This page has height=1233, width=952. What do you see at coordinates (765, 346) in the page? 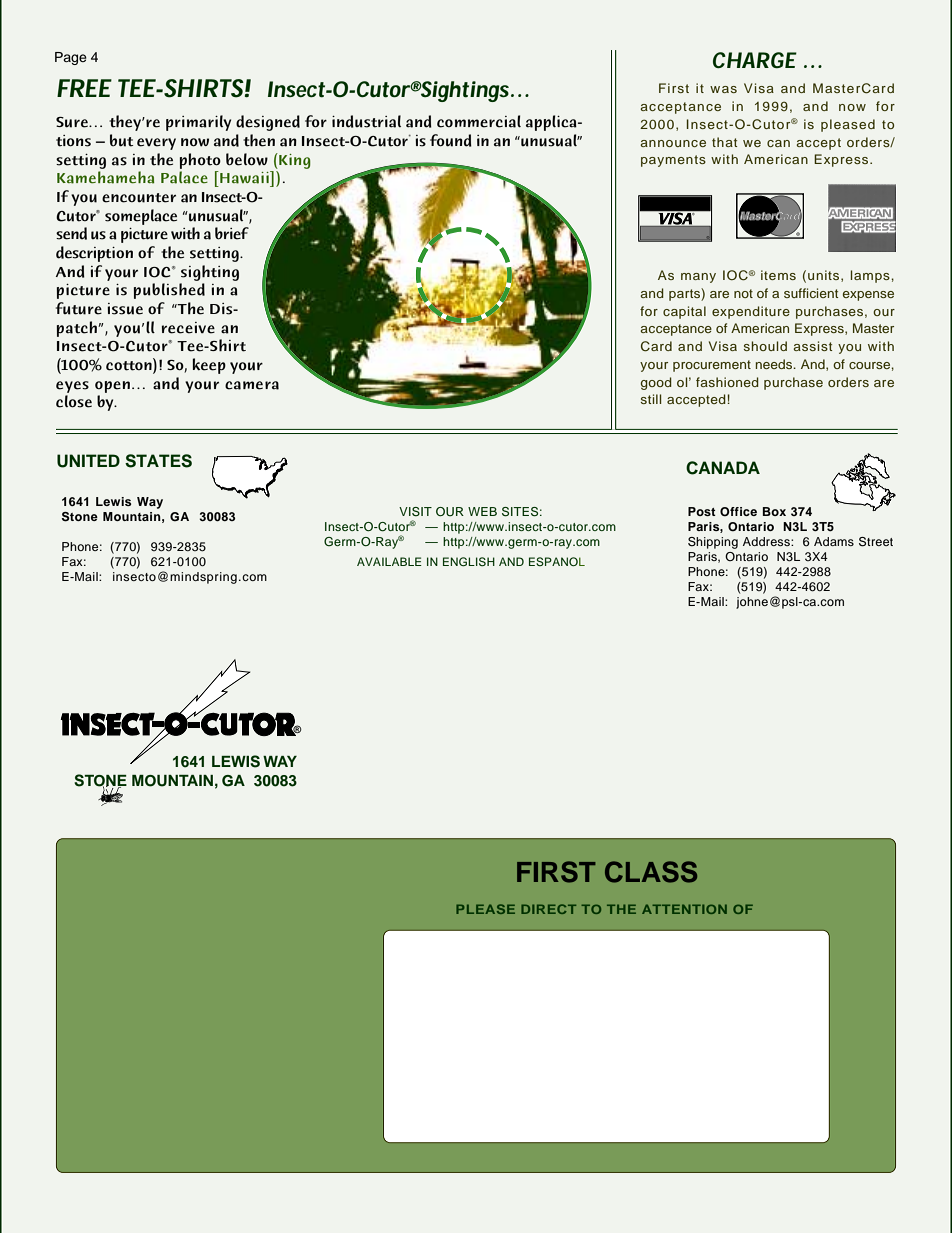
I see `should` at bounding box center [765, 346].
